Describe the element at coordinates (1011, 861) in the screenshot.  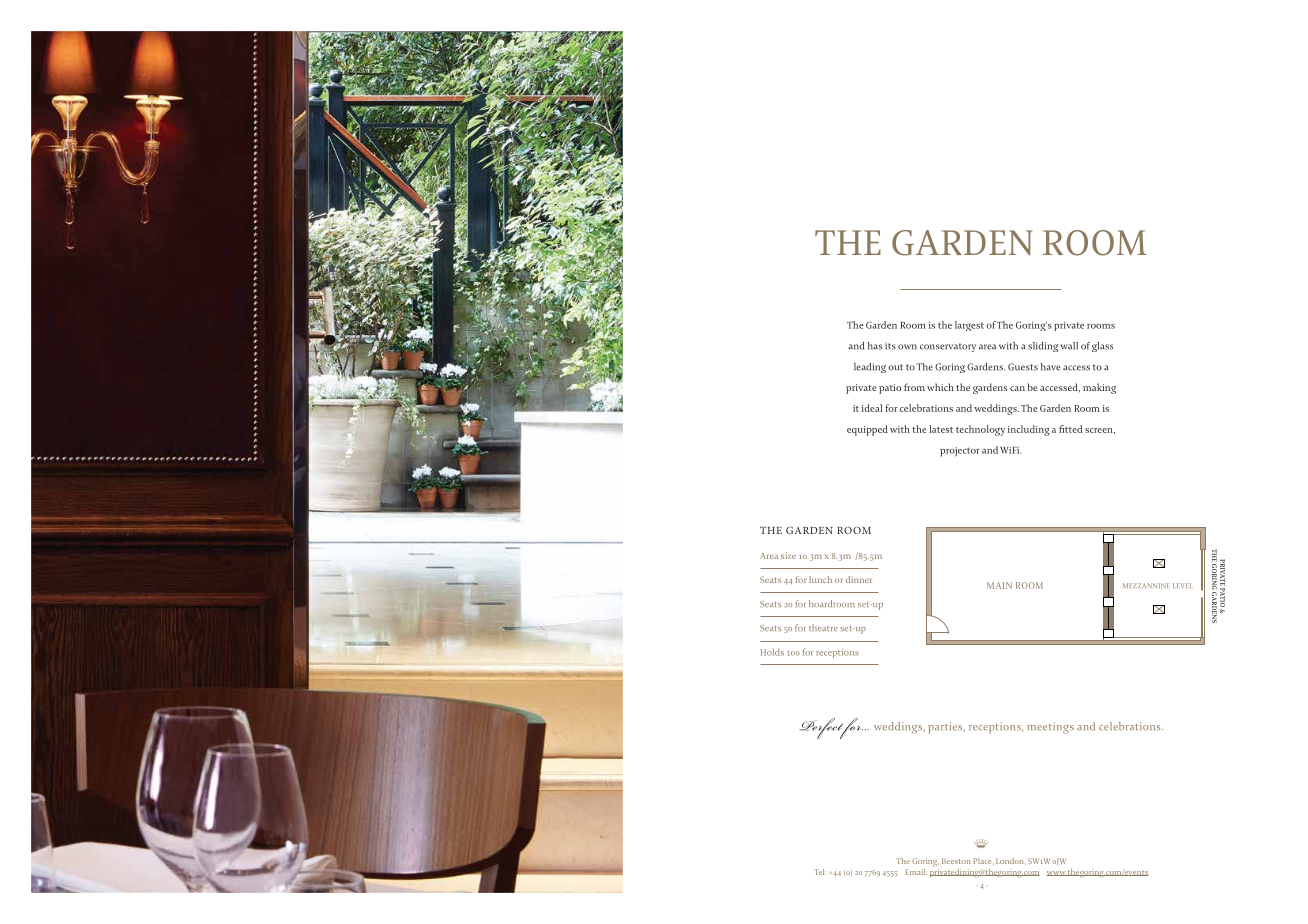
I see `London` at that location.
